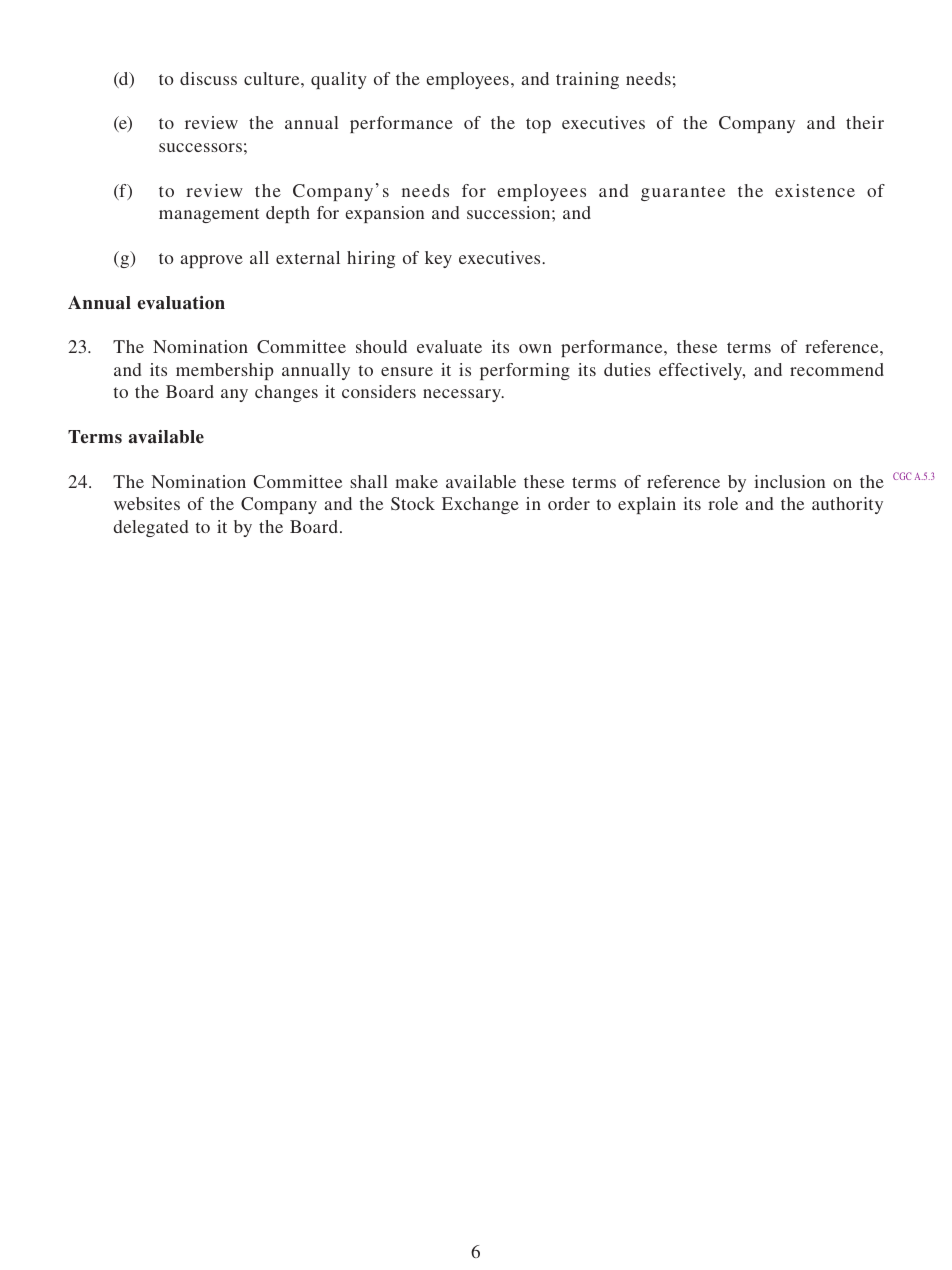 The width and height of the image is (952, 1270). What do you see at coordinates (535, 348) in the image?
I see `own` at bounding box center [535, 348].
